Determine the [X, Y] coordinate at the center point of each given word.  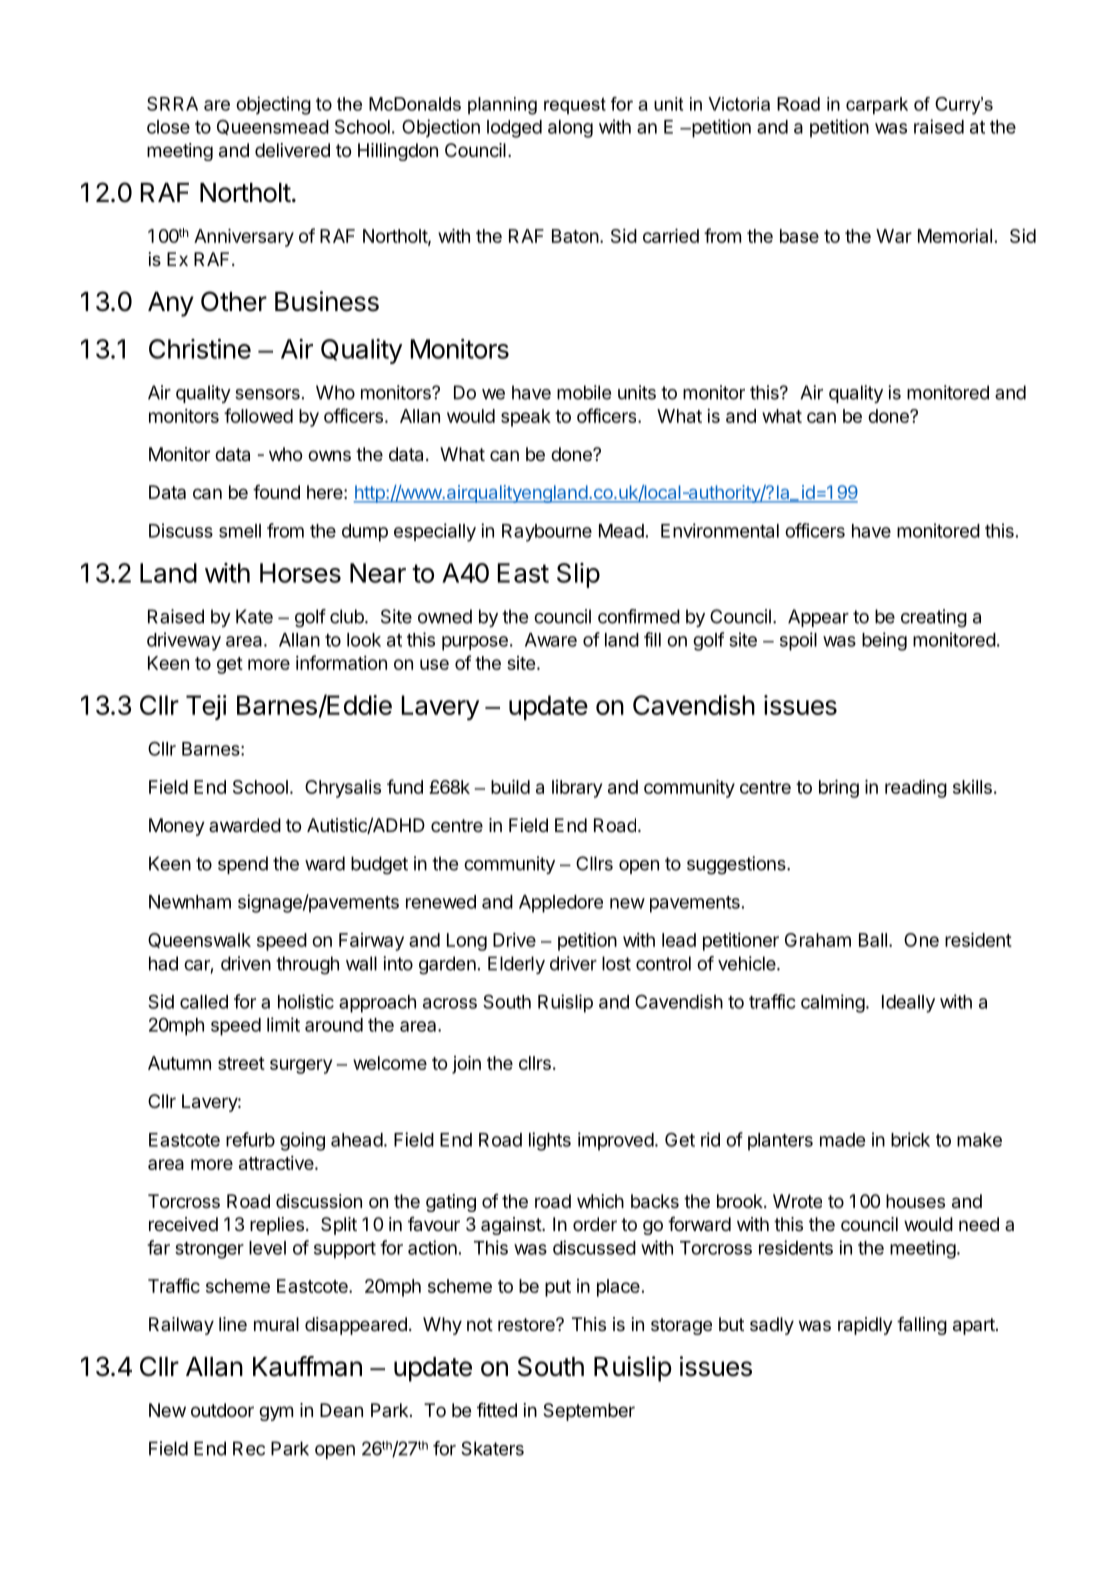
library [577, 789]
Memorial [955, 236]
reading [916, 789]
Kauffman [307, 1366]
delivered [292, 150]
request [575, 105]
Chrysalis [343, 789]
